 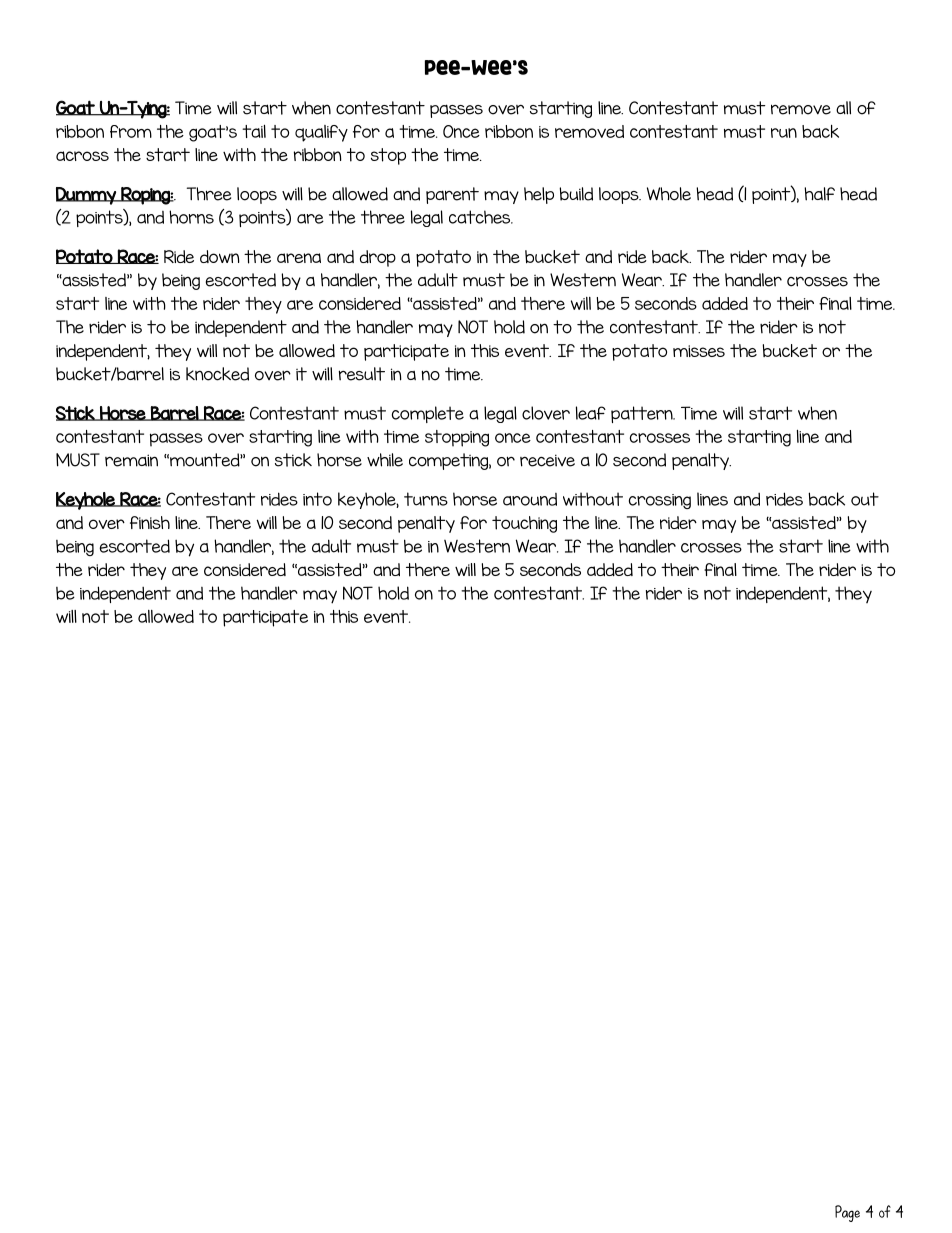 What do you see at coordinates (784, 133) in the document?
I see `run` at bounding box center [784, 133].
